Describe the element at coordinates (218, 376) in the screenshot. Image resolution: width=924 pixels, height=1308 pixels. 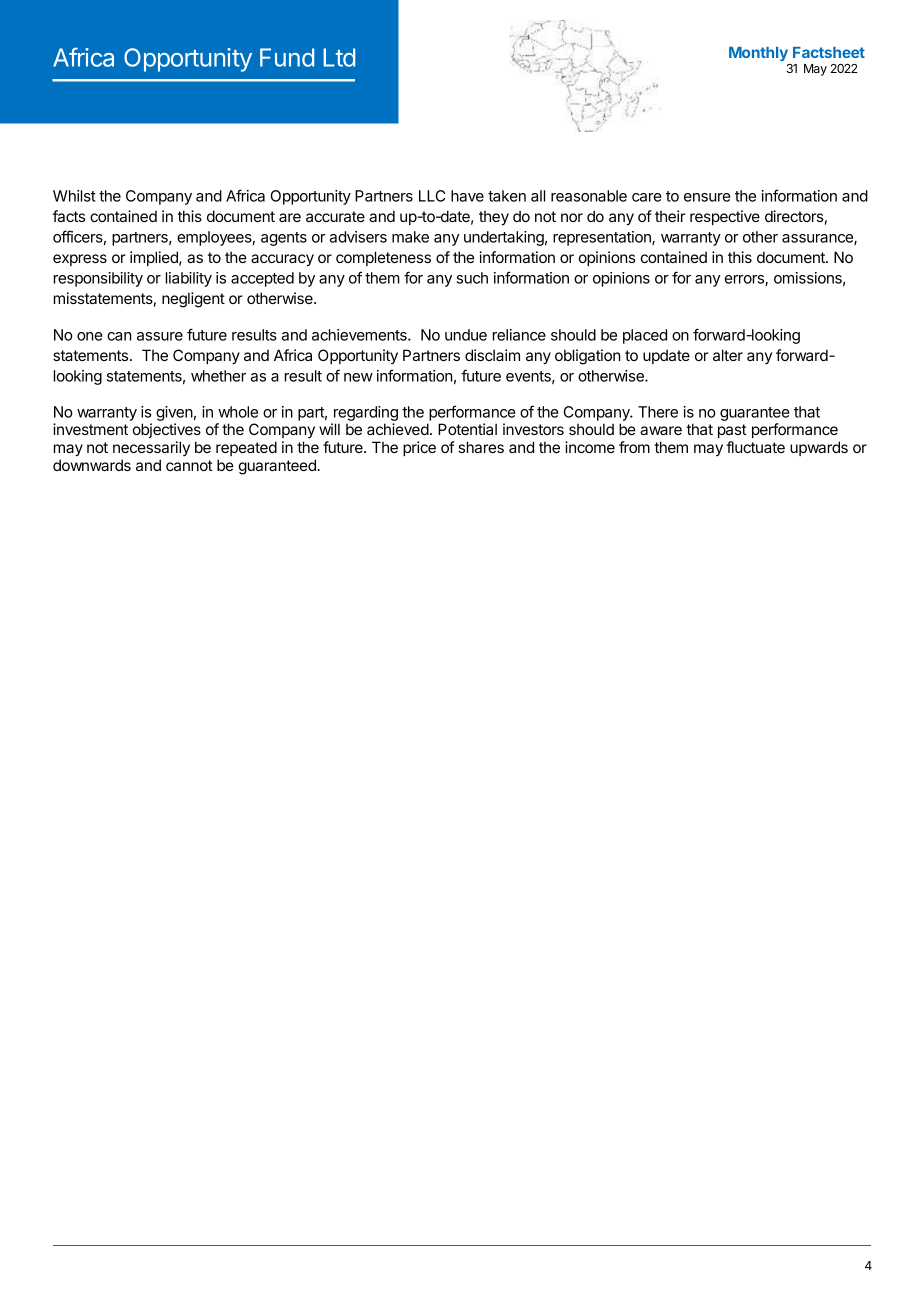
I see `whether` at that location.
